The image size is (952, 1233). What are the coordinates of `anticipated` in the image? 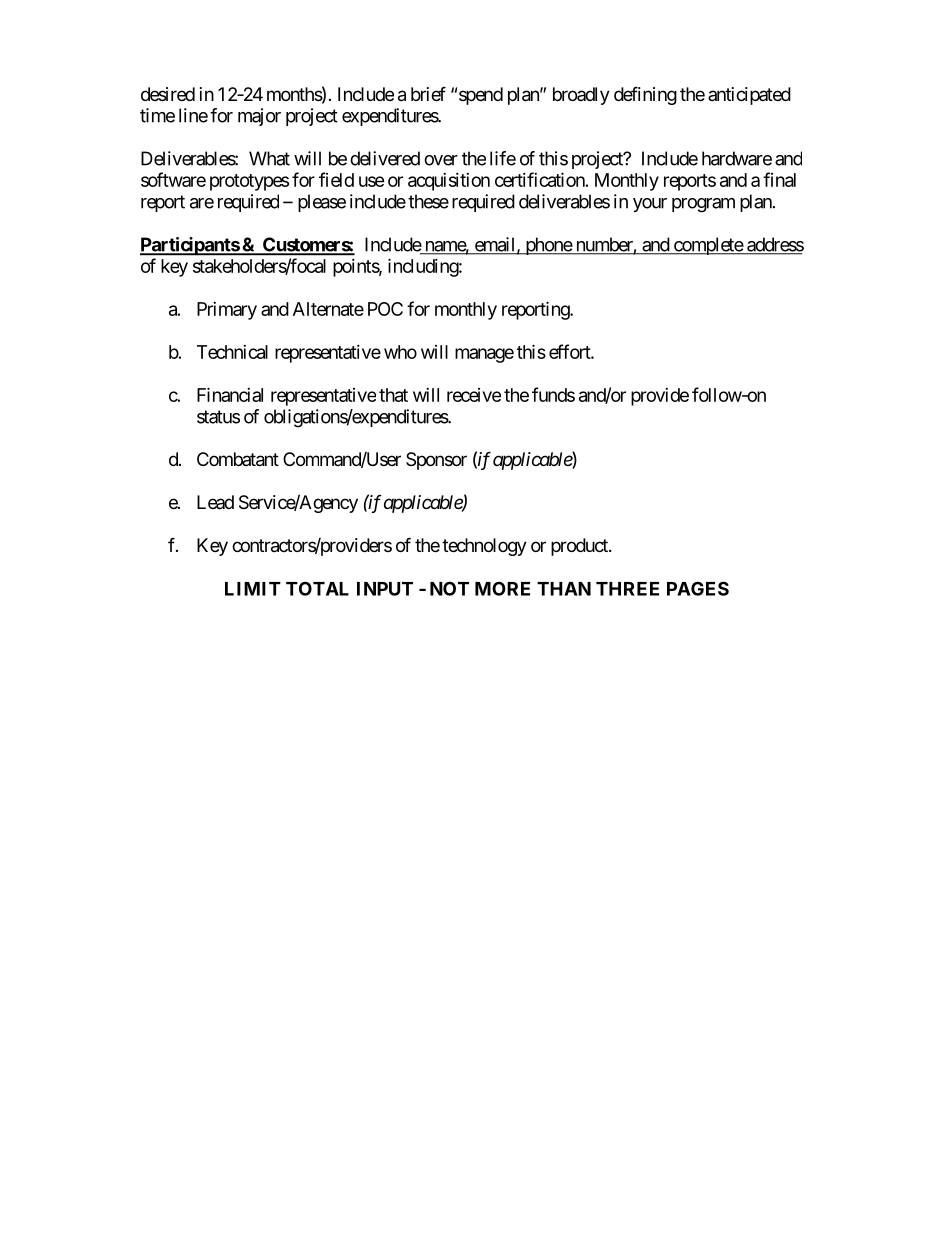 It's located at (749, 96).
